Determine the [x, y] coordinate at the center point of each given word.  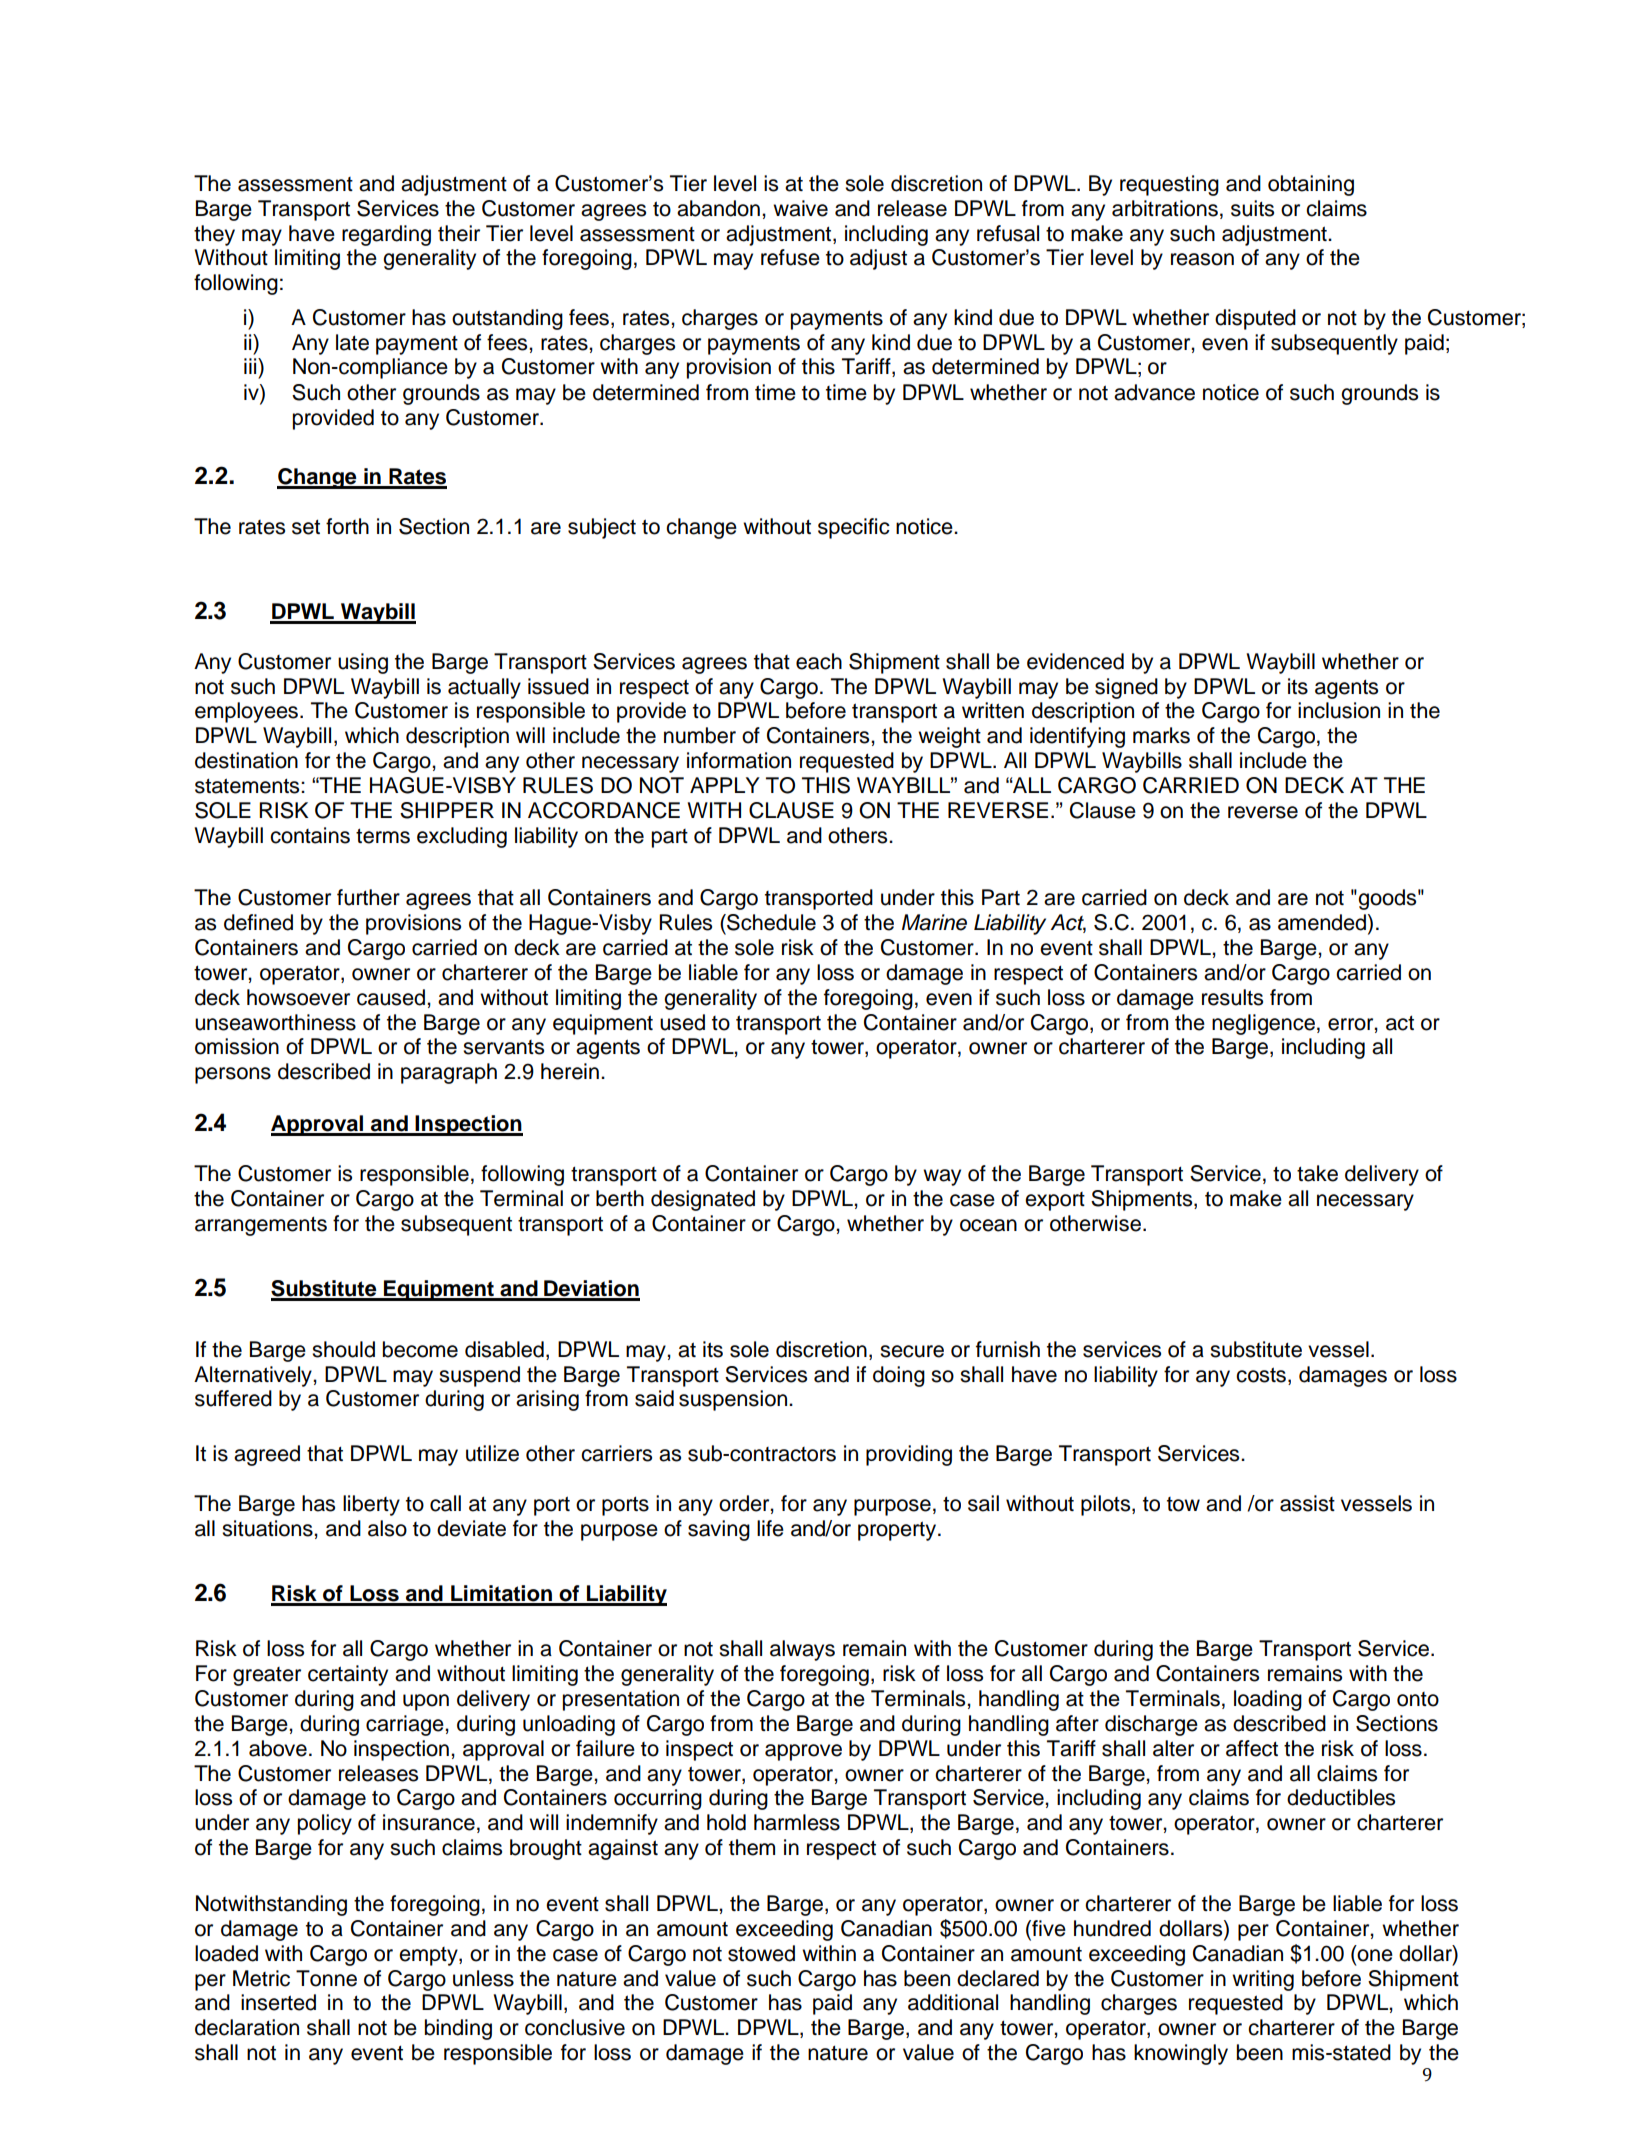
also [387, 1528]
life [770, 1528]
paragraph [449, 1073]
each [819, 661]
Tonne [326, 1978]
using [363, 663]
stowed [761, 1953]
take [1317, 1173]
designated [703, 1200]
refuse [790, 257]
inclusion [1339, 710]
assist [1307, 1503]
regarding [386, 235]
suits [1252, 208]
